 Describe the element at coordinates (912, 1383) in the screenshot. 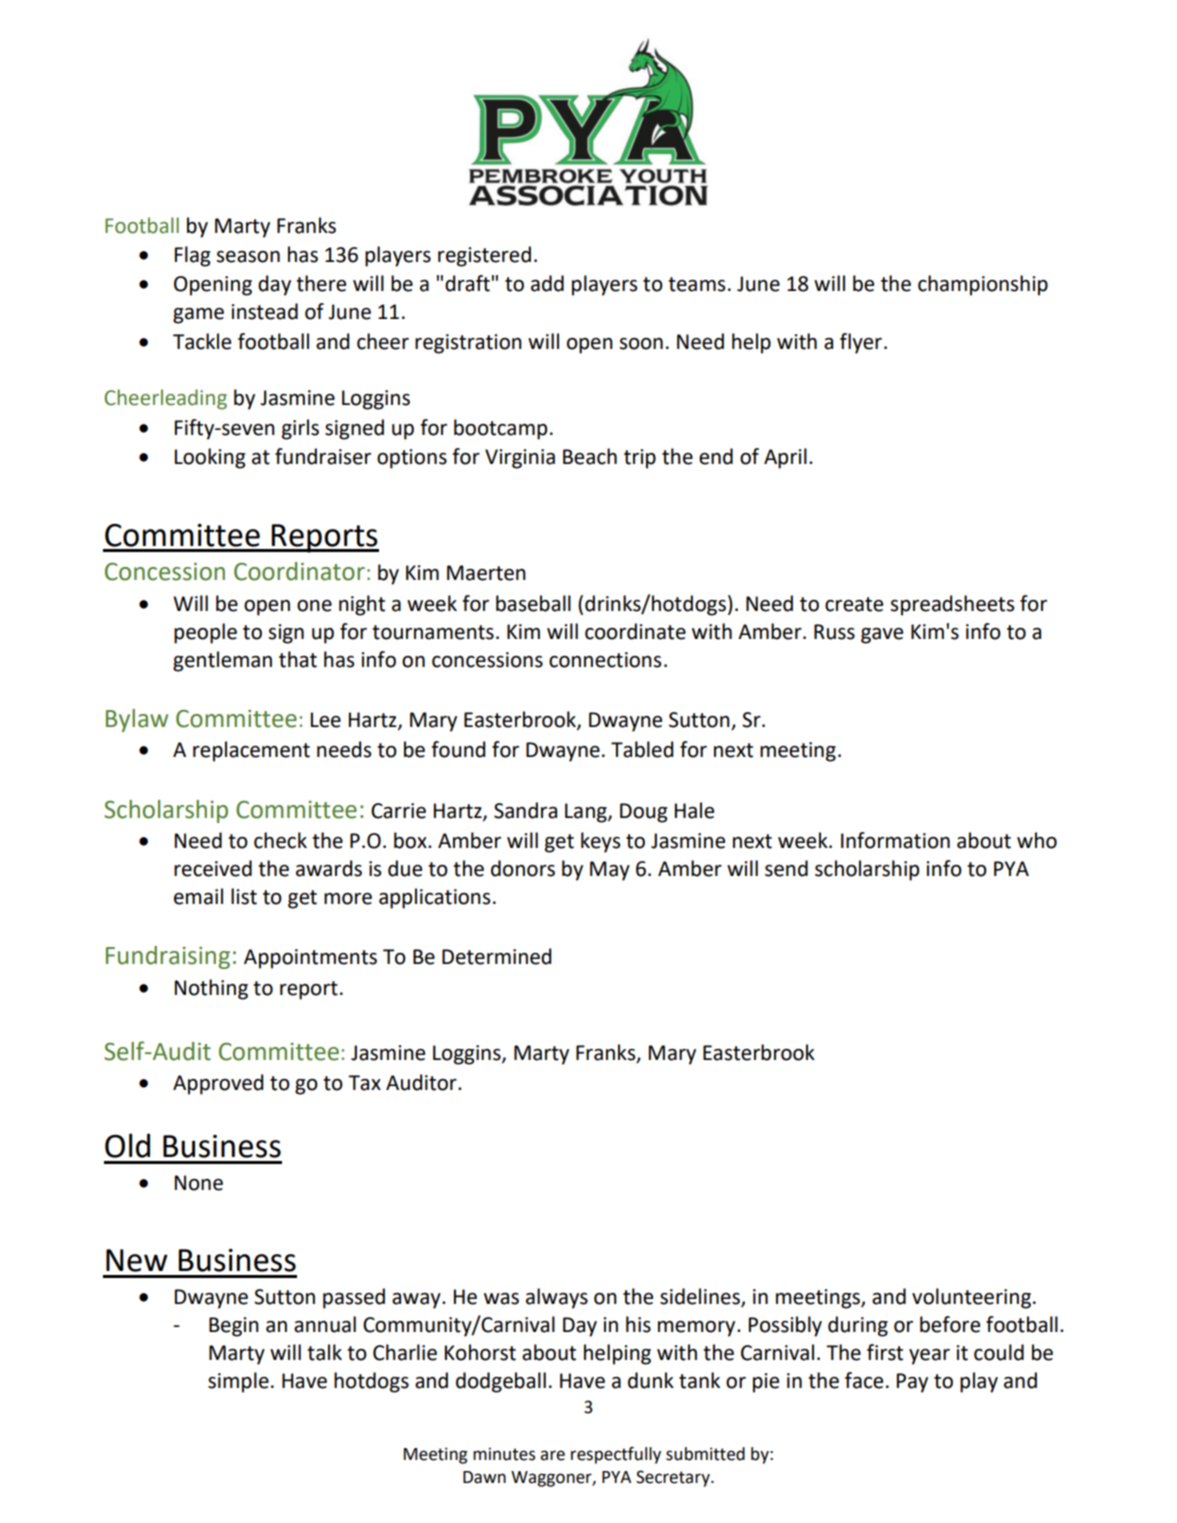

I see `Pay` at that location.
